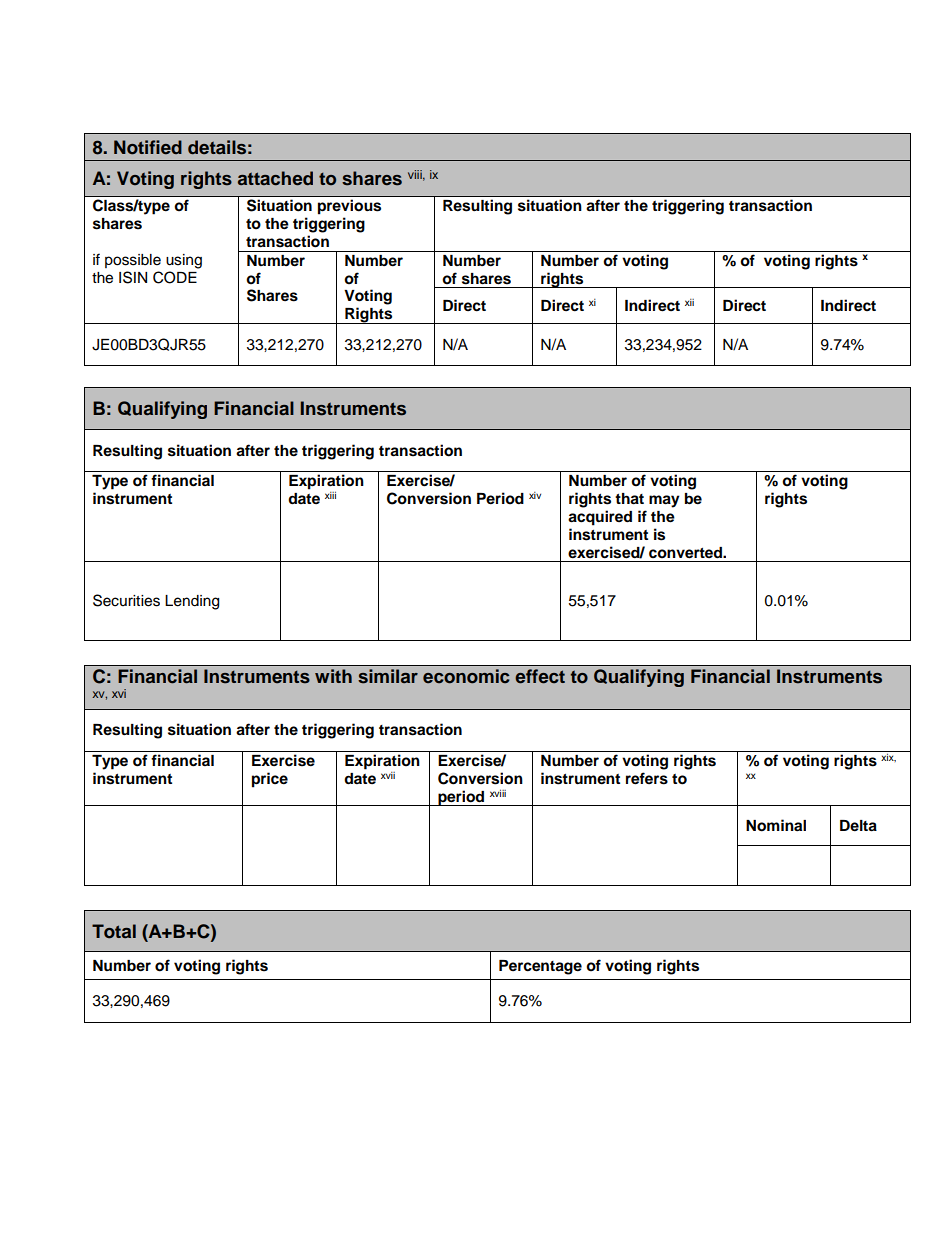  What do you see at coordinates (535, 495) in the document?
I see `xiv` at bounding box center [535, 495].
